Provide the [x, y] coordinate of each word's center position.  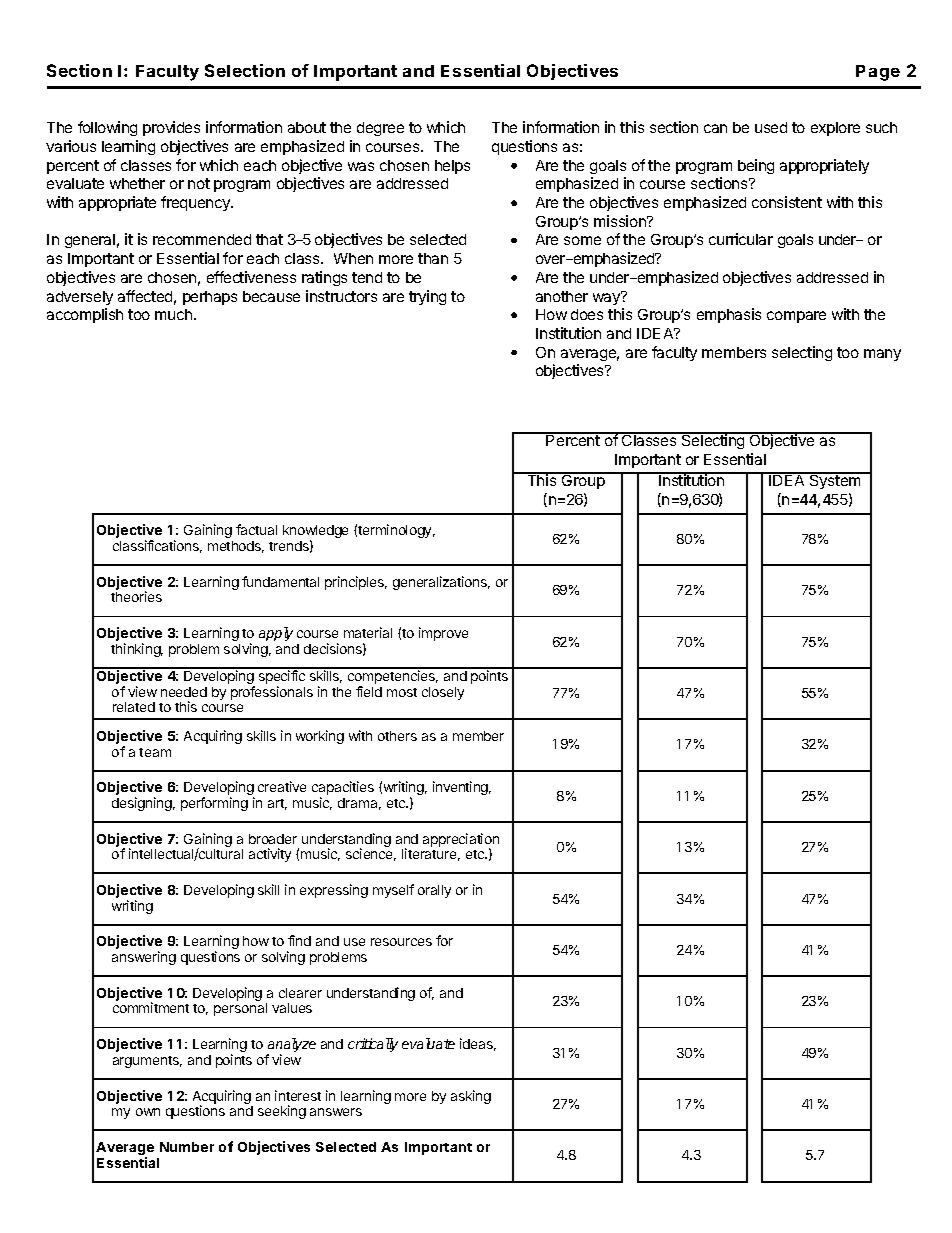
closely [443, 693]
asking [471, 1097]
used [771, 127]
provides [171, 128]
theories [136, 596]
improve [443, 634]
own [148, 1112]
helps [452, 167]
